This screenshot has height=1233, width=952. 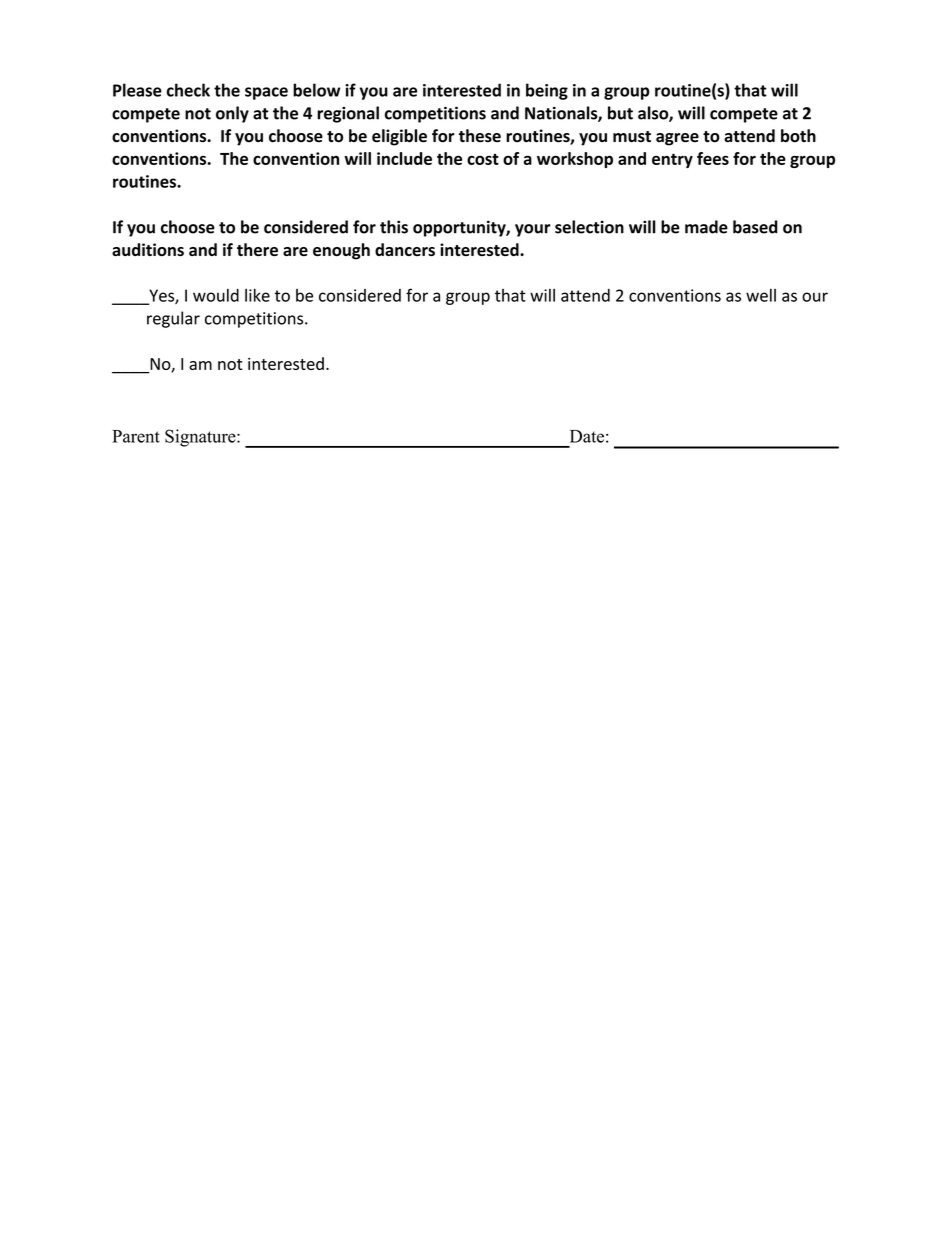 What do you see at coordinates (713, 158) in the screenshot?
I see `fees` at bounding box center [713, 158].
